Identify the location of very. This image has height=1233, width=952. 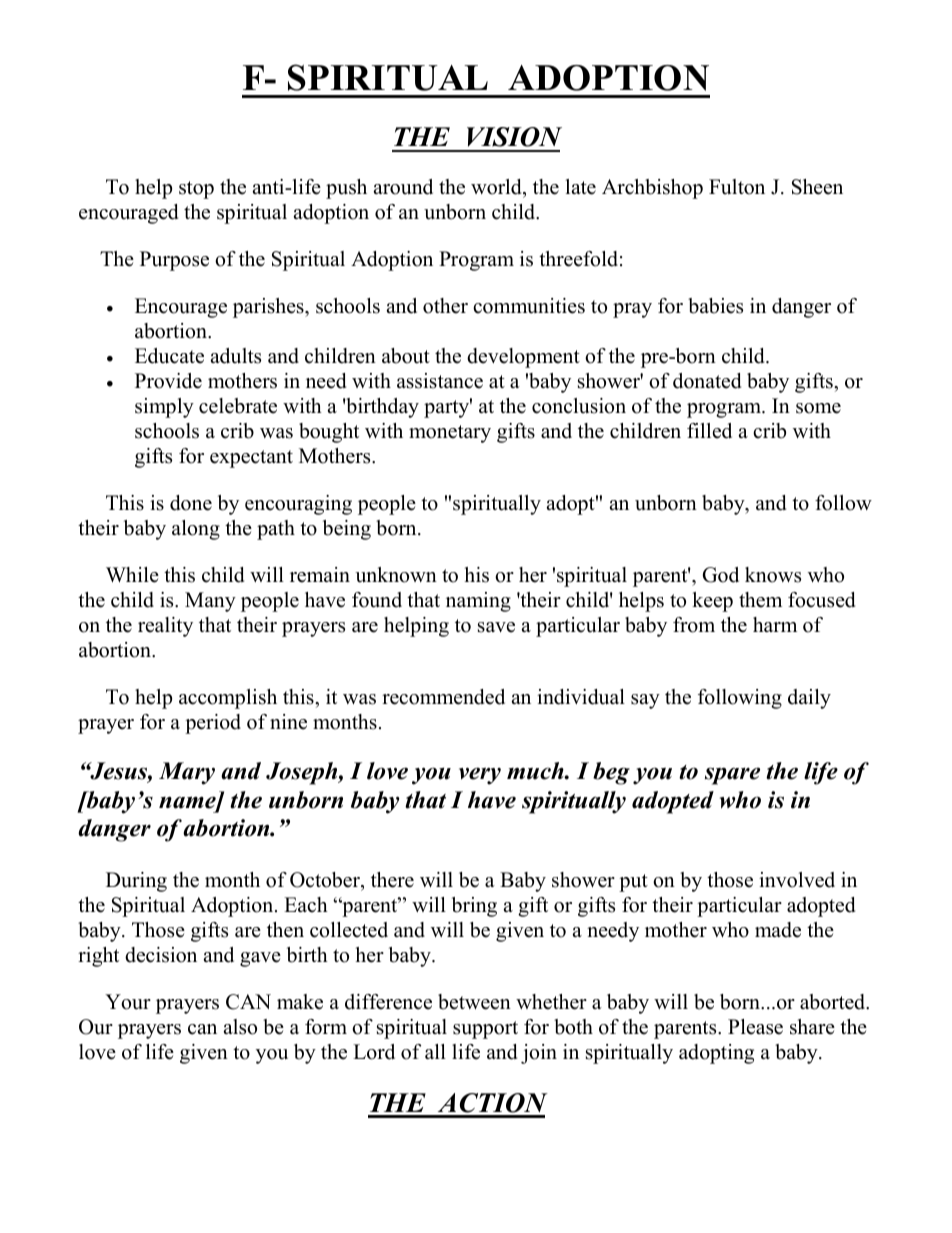
(480, 776).
